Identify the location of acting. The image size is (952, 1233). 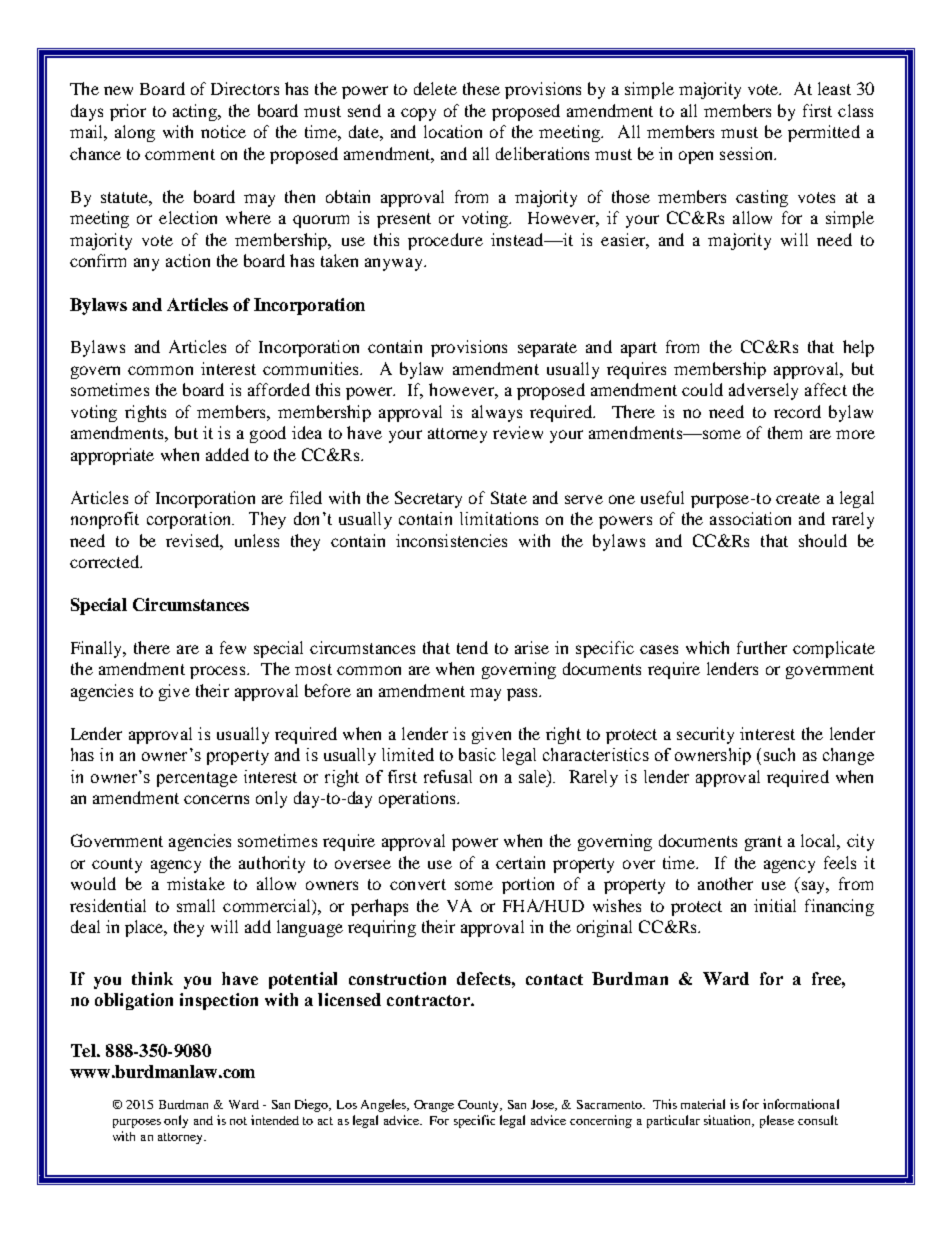
(196, 112).
